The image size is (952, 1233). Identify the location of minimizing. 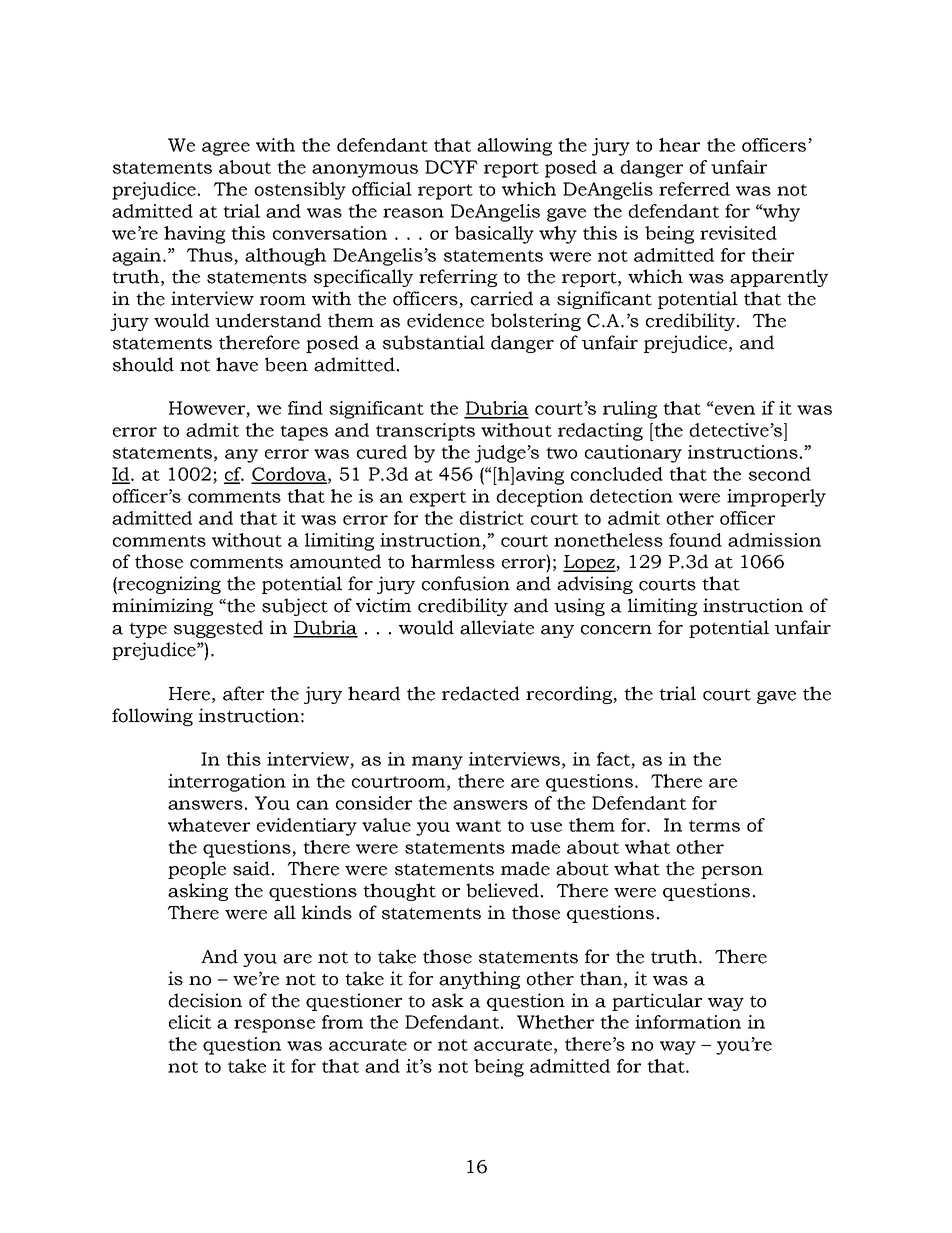
(162, 607).
